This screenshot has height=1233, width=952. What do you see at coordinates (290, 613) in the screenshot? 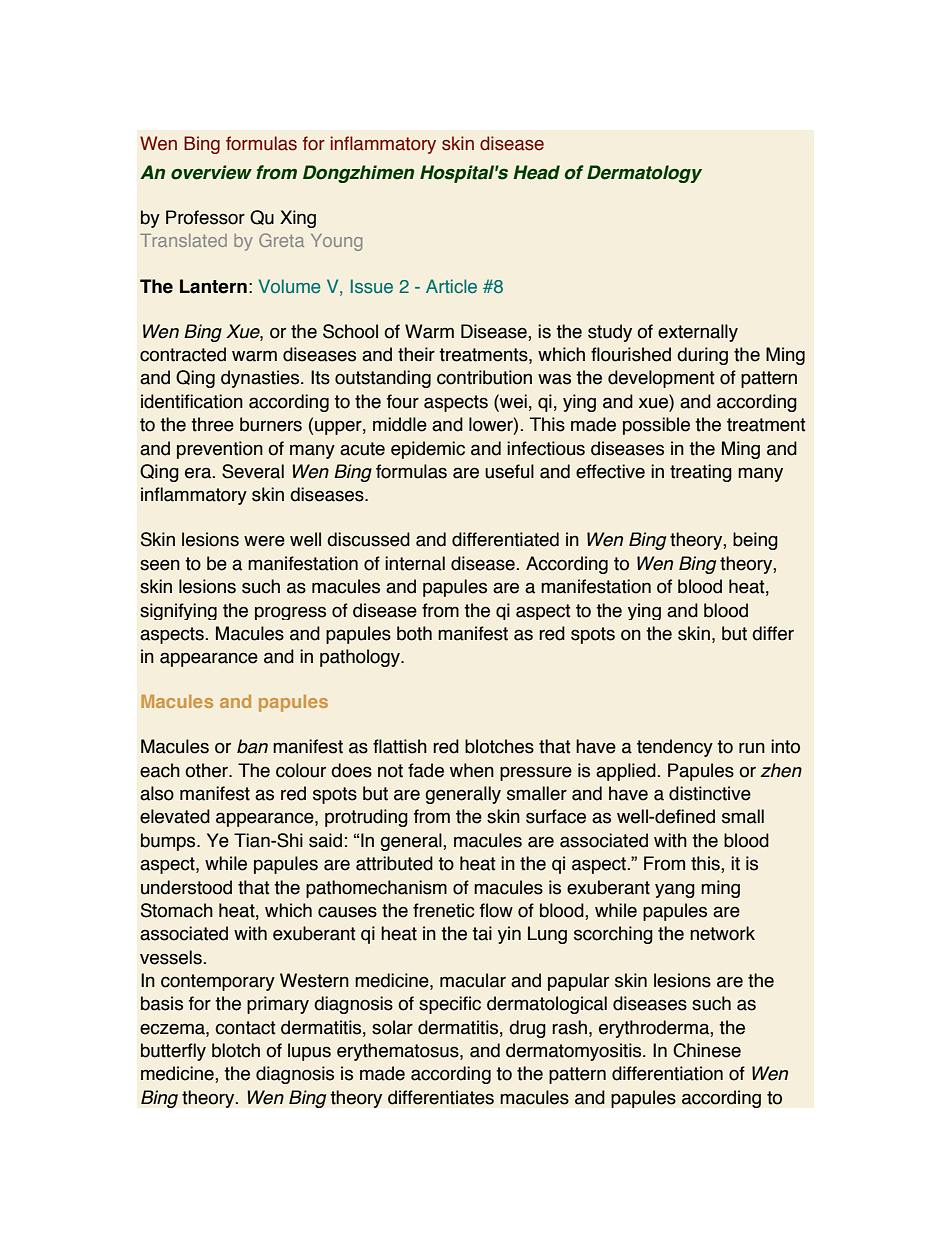
I see `progress` at bounding box center [290, 613].
